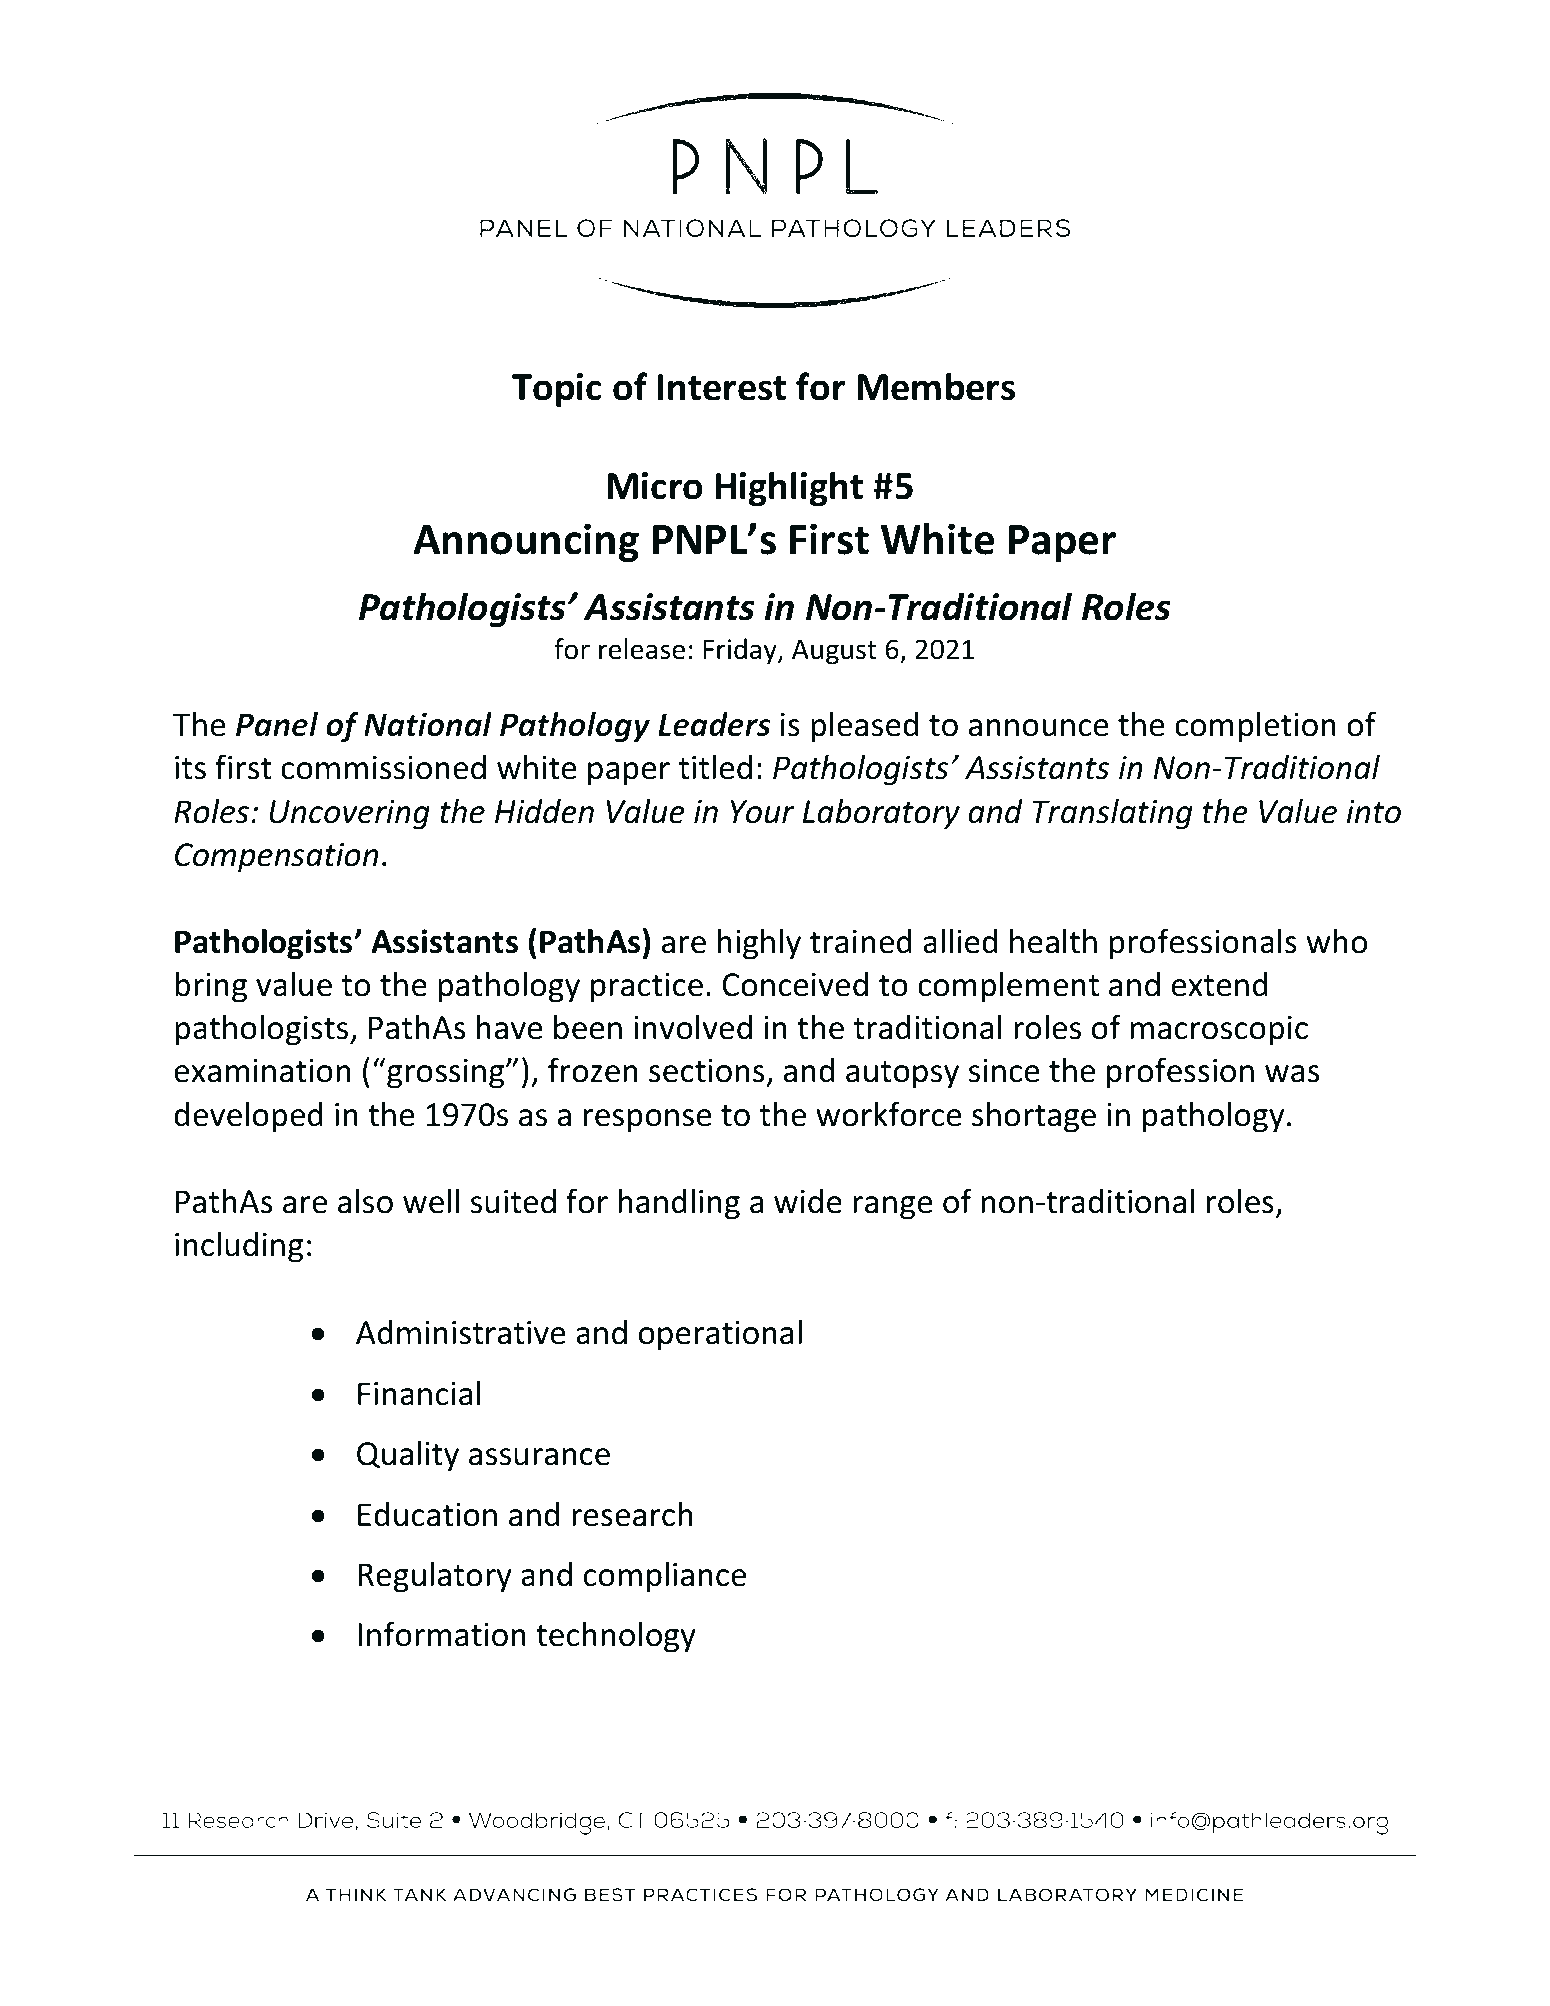 The image size is (1550, 2006). I want to click on Topic, so click(556, 390).
